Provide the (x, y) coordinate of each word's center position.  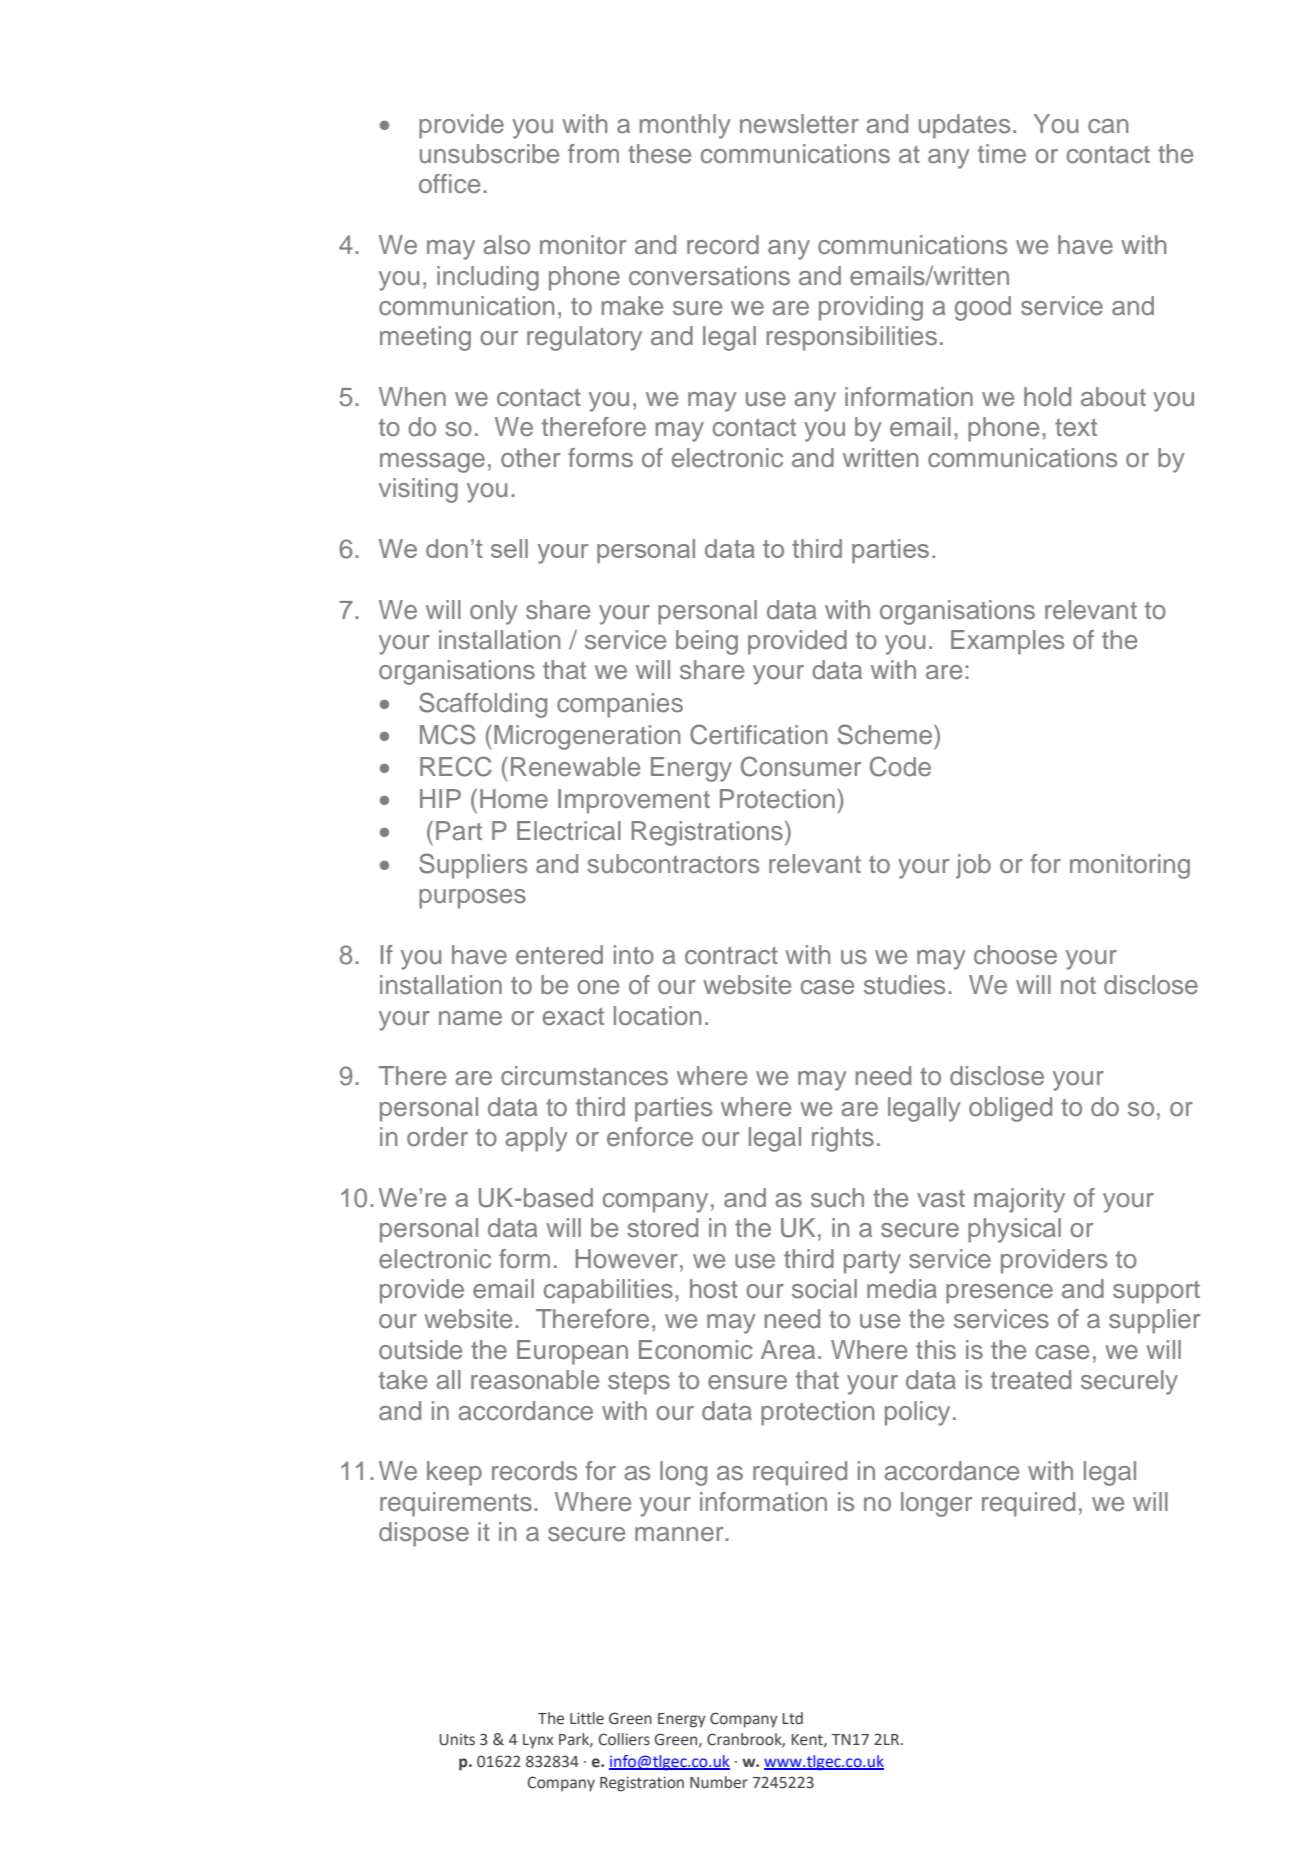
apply (536, 1139)
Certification (758, 734)
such (837, 1198)
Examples (1007, 642)
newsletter (799, 124)
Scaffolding (483, 705)
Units (457, 1740)
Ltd (792, 1718)
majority (1019, 1200)
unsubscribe (489, 154)
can (1108, 126)
